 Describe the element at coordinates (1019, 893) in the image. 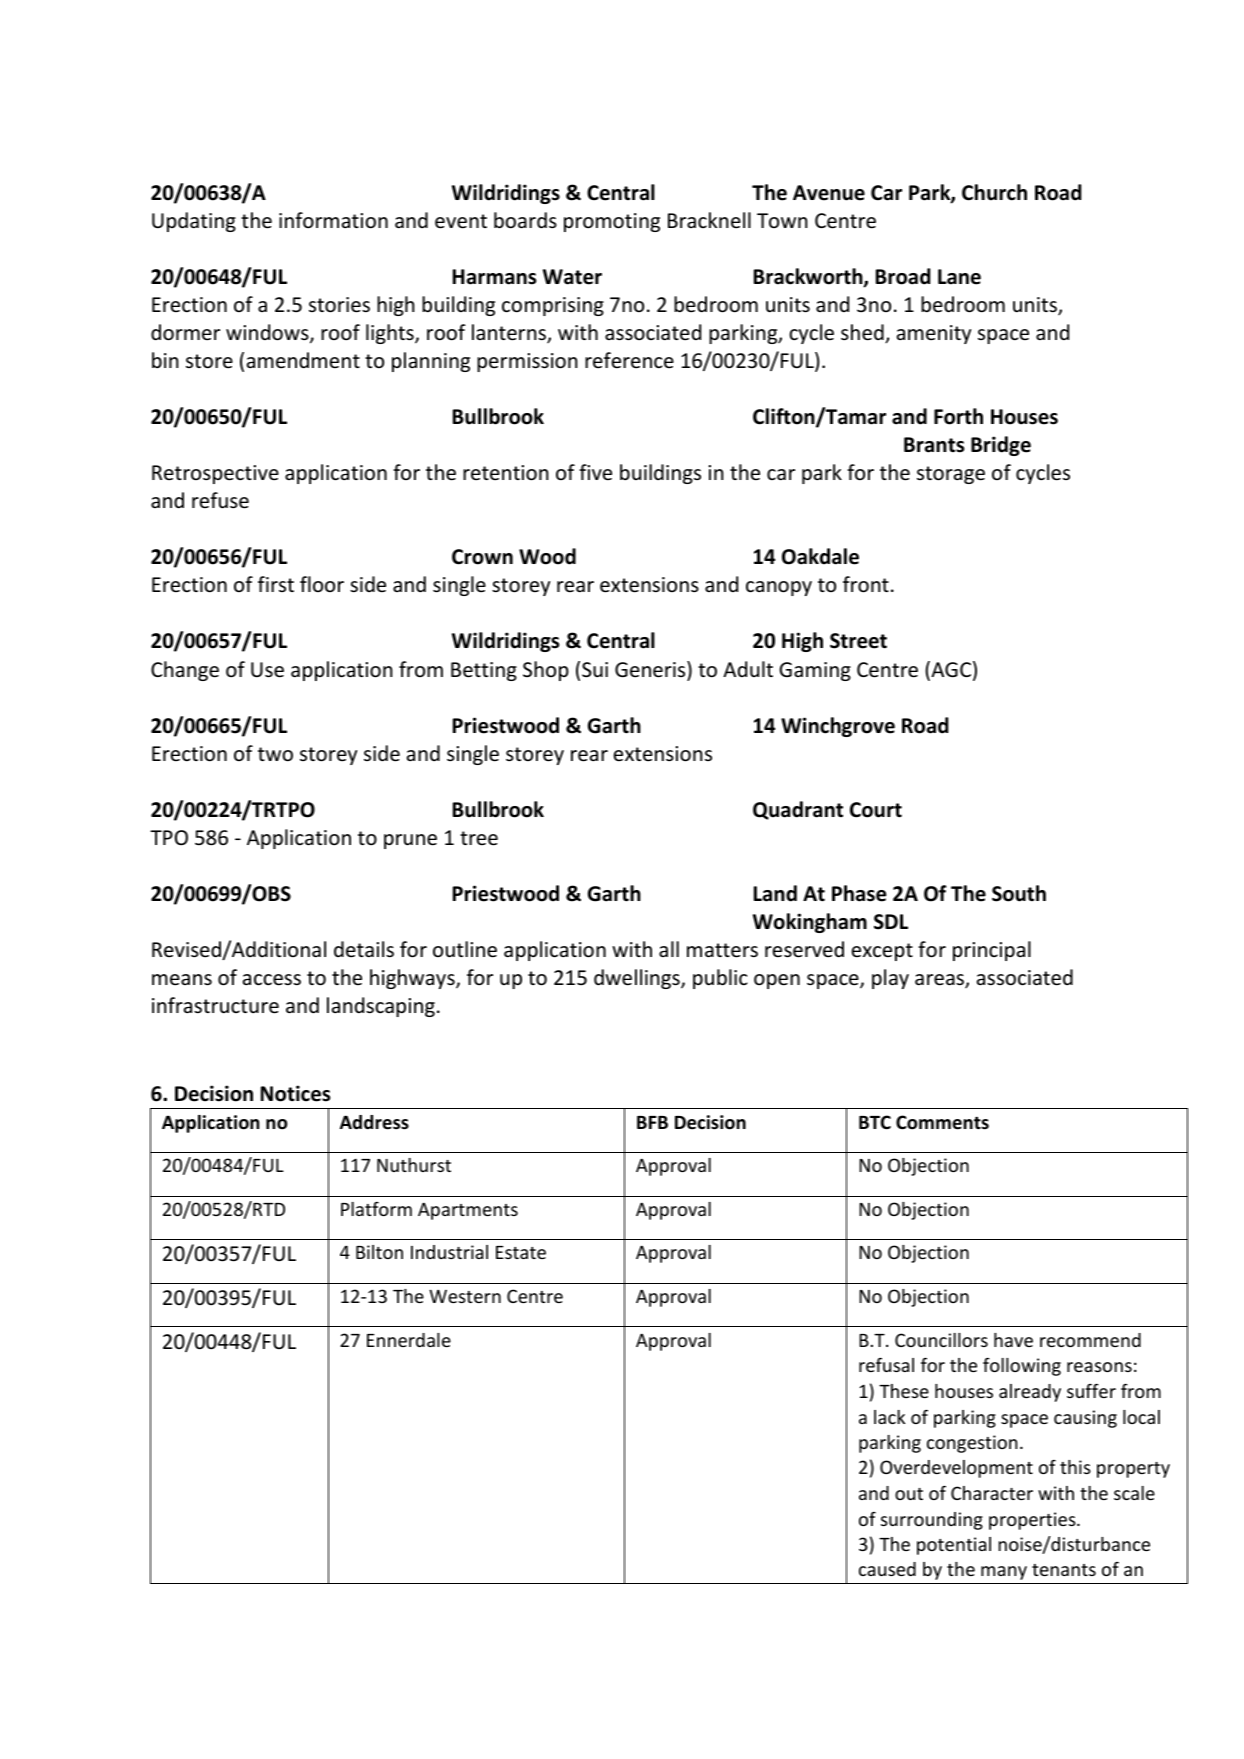

I see `South` at that location.
